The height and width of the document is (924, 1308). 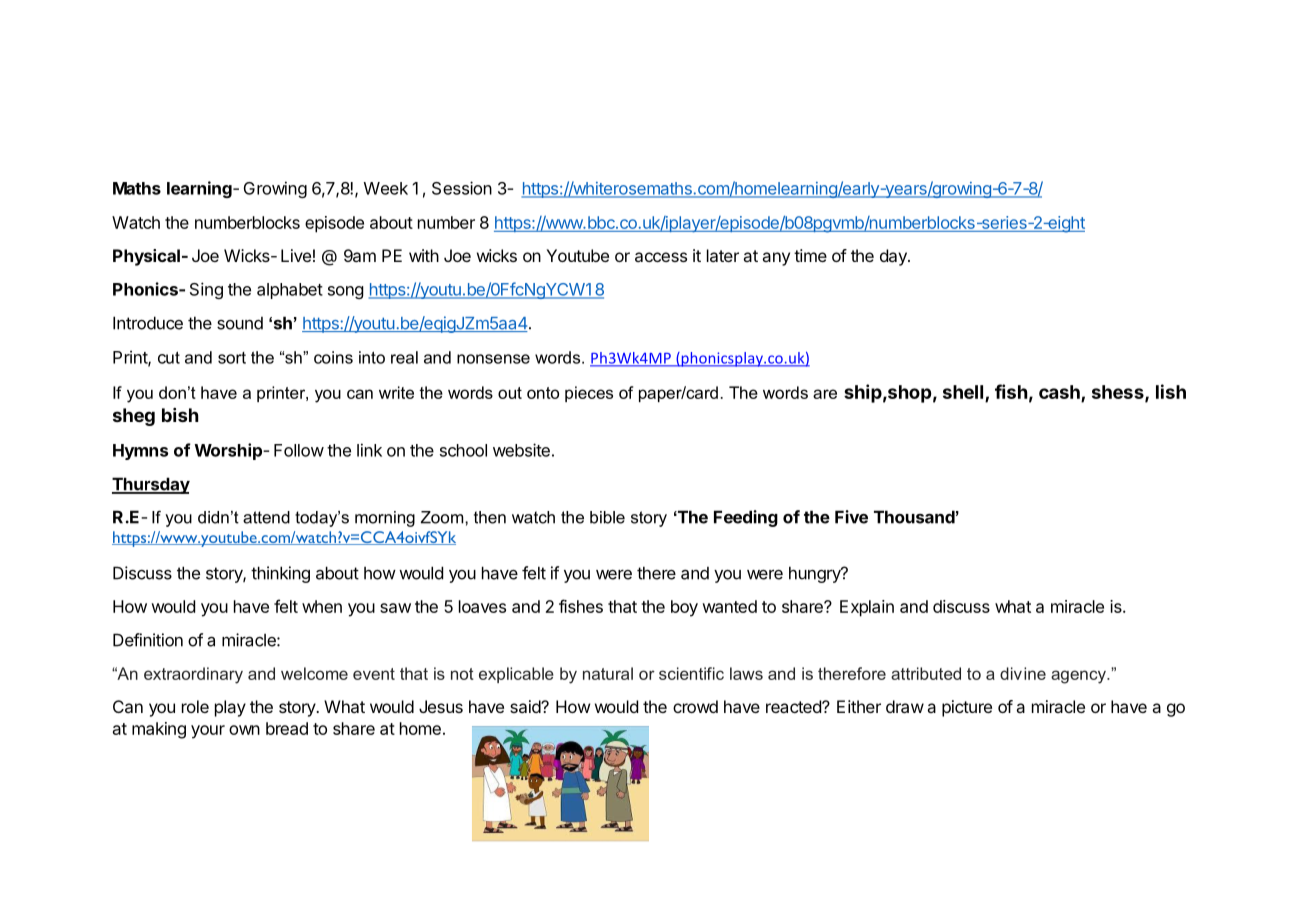 What do you see at coordinates (851, 517) in the document?
I see `Five` at bounding box center [851, 517].
